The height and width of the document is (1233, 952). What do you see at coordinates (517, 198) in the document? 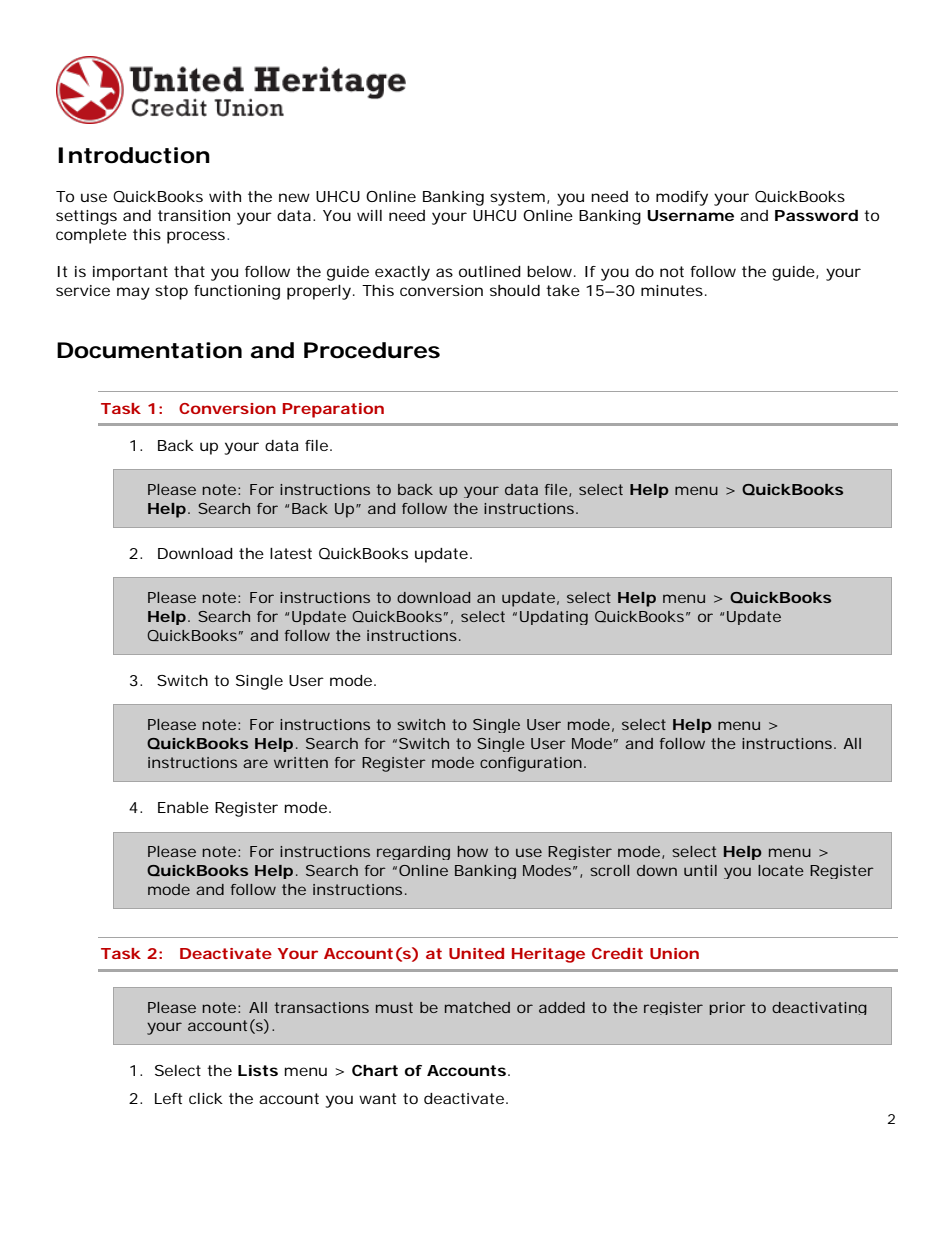
I see `system` at bounding box center [517, 198].
